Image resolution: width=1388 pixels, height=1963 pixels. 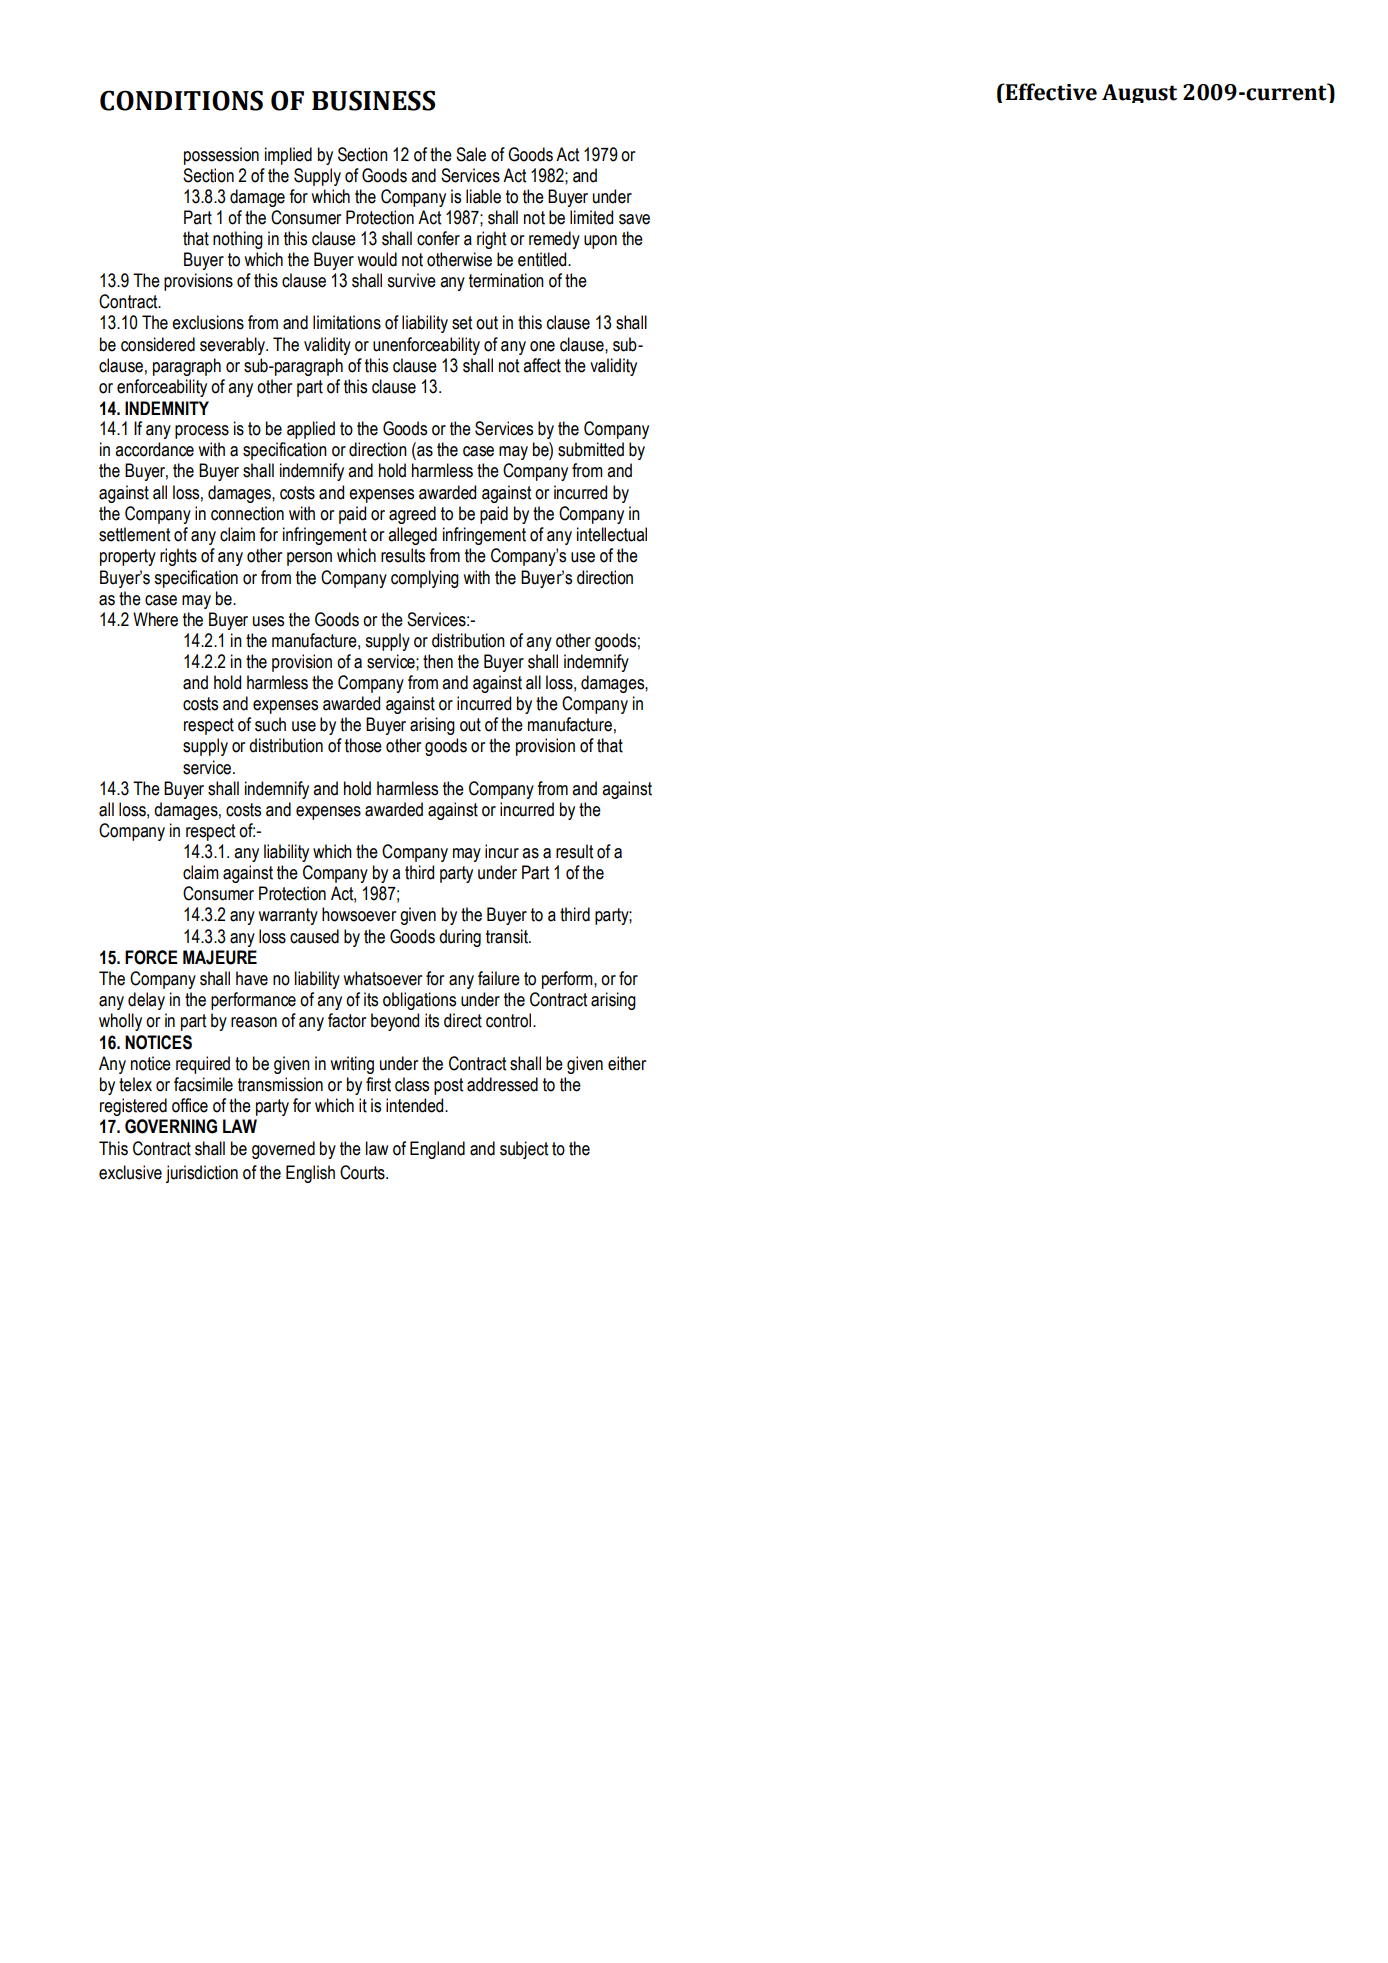 I want to click on intellectual, so click(x=612, y=534).
